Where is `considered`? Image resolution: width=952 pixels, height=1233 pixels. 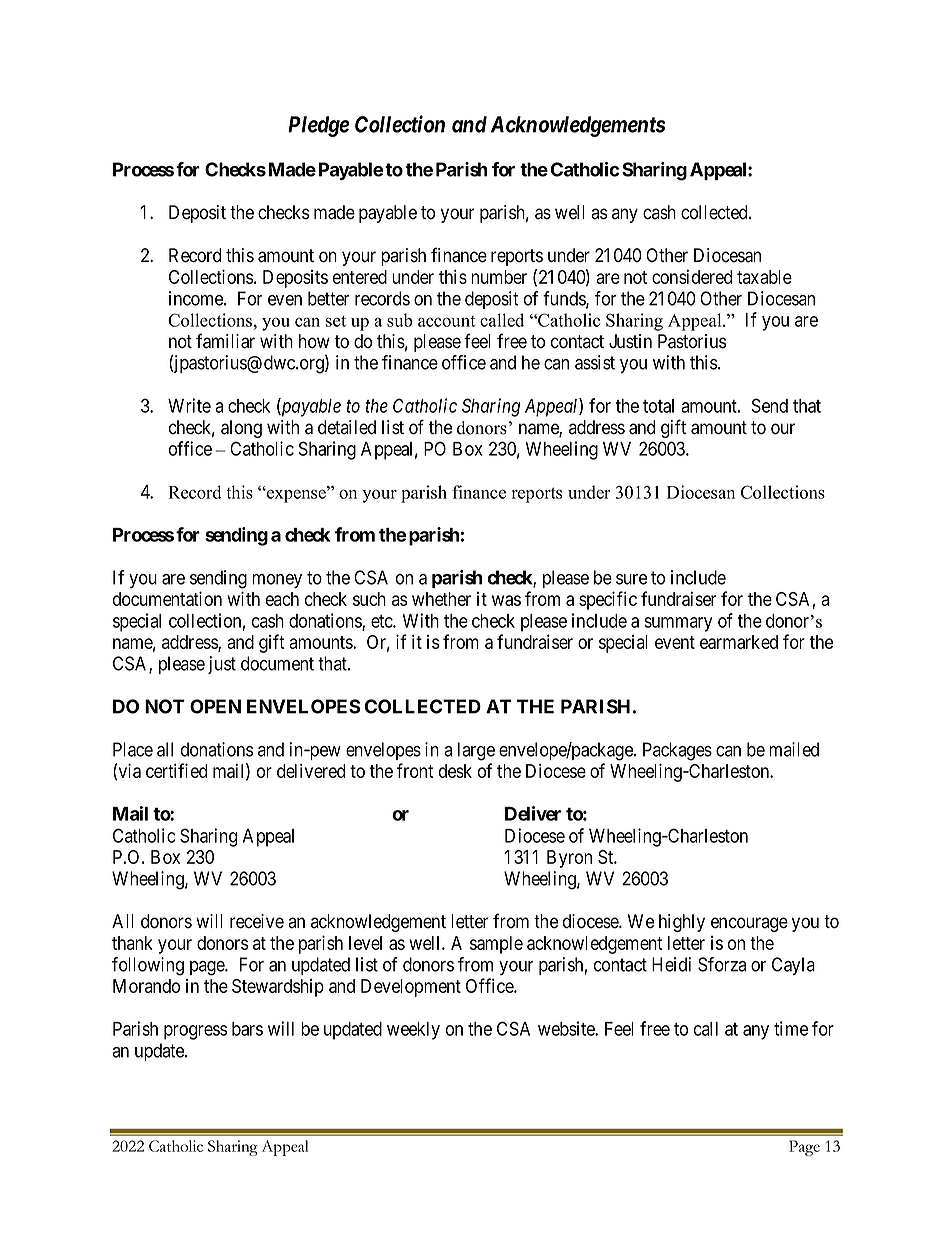 considered is located at coordinates (692, 276).
